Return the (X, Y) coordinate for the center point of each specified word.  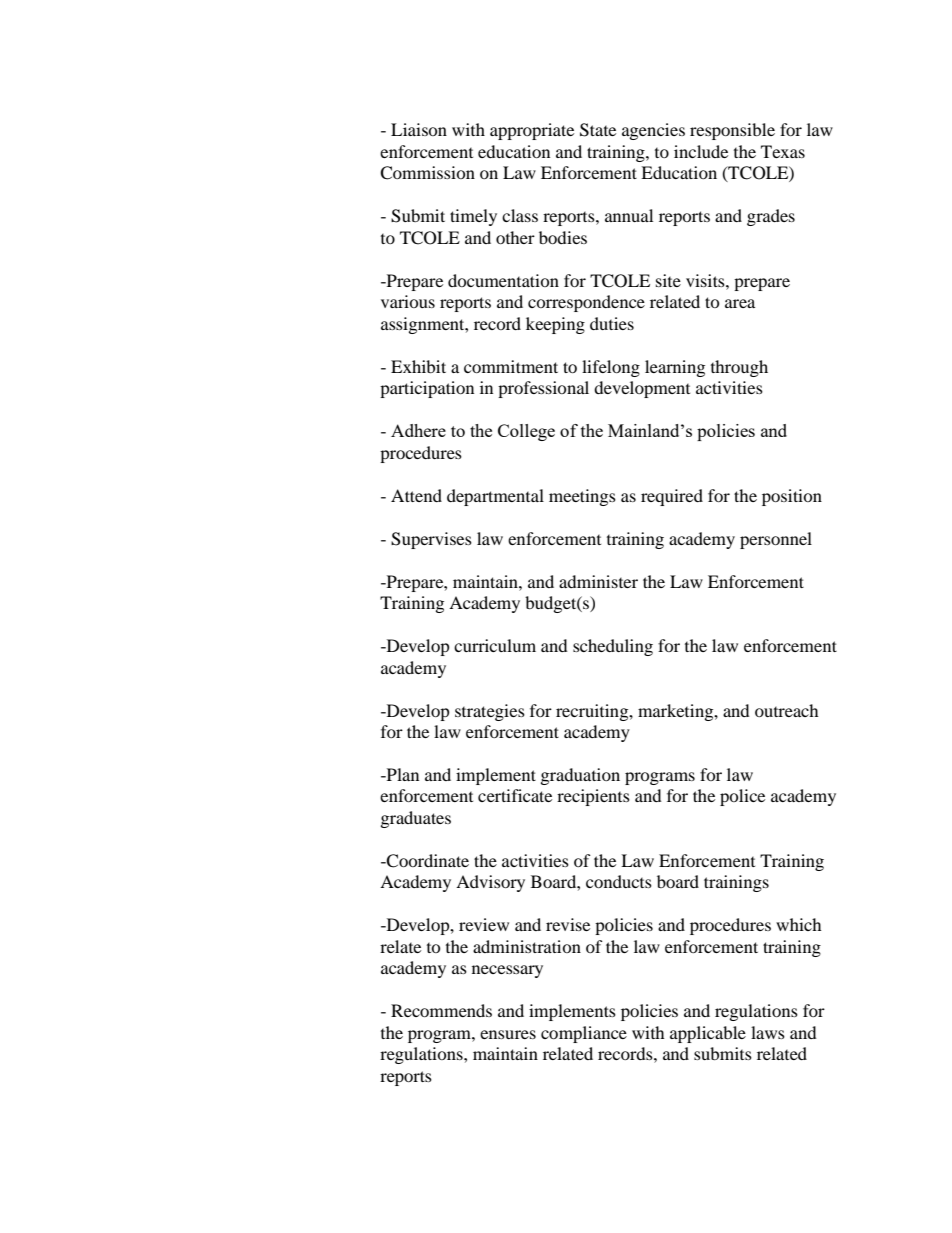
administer (598, 581)
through (739, 368)
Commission (427, 173)
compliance (584, 1034)
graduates (416, 819)
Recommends (441, 1010)
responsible (732, 131)
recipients (593, 797)
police (742, 797)
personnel (776, 540)
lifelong (611, 368)
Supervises (431, 540)
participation (427, 389)
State (598, 130)
